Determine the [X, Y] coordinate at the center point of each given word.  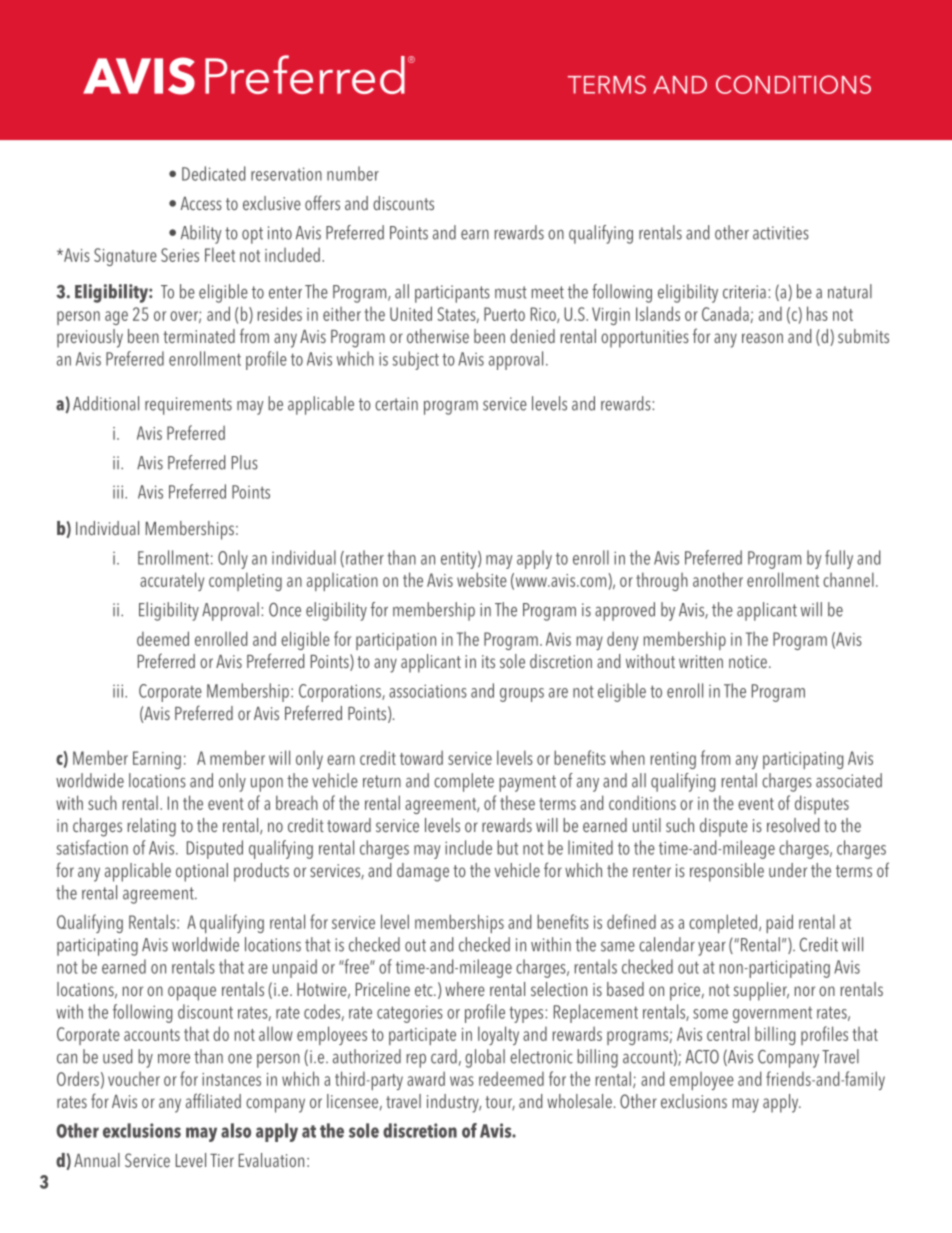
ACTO [702, 1057]
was [462, 1081]
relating [151, 827]
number [353, 173]
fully [839, 559]
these [517, 802]
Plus [245, 462]
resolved [793, 825]
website [482, 579]
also [236, 1130]
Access [201, 203]
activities [781, 233]
